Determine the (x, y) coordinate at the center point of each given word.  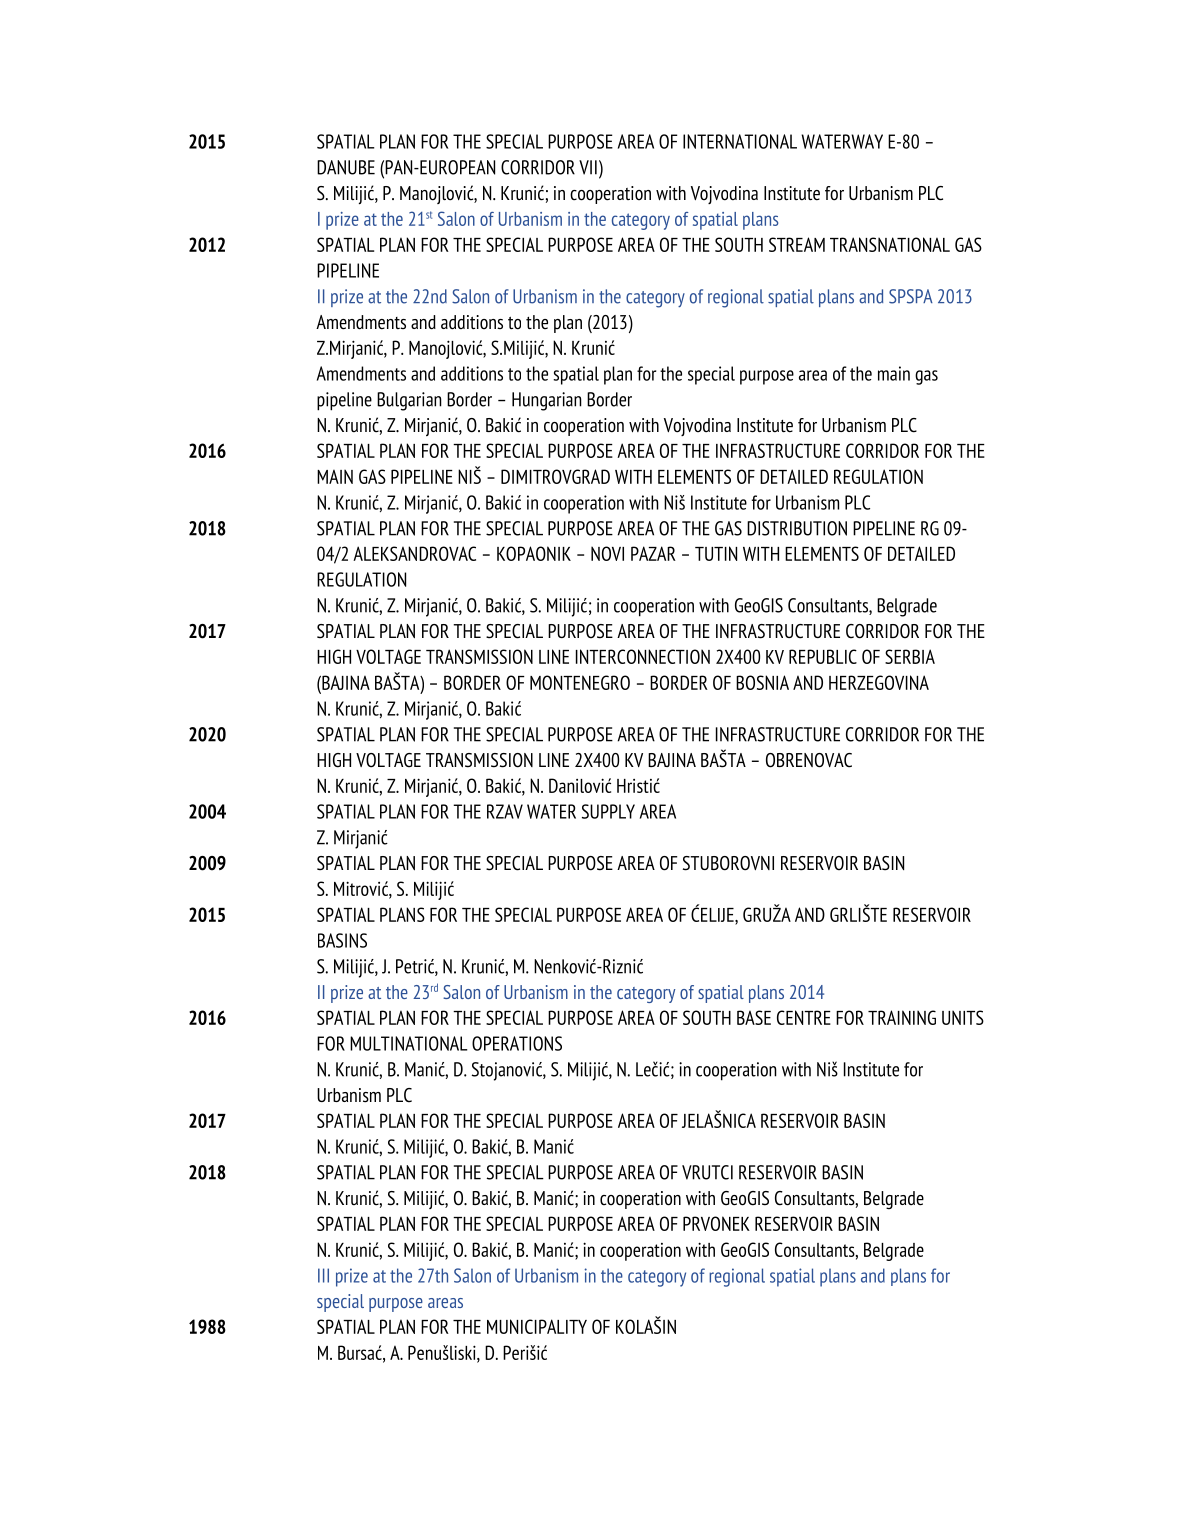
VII (588, 167)
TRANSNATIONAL (890, 244)
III (323, 1275)
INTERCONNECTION (643, 656)
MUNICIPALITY (537, 1326)
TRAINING (902, 1017)
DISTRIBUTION (797, 528)
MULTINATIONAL (409, 1043)
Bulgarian (409, 401)
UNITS (963, 1017)
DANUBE (346, 167)
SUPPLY (608, 811)
